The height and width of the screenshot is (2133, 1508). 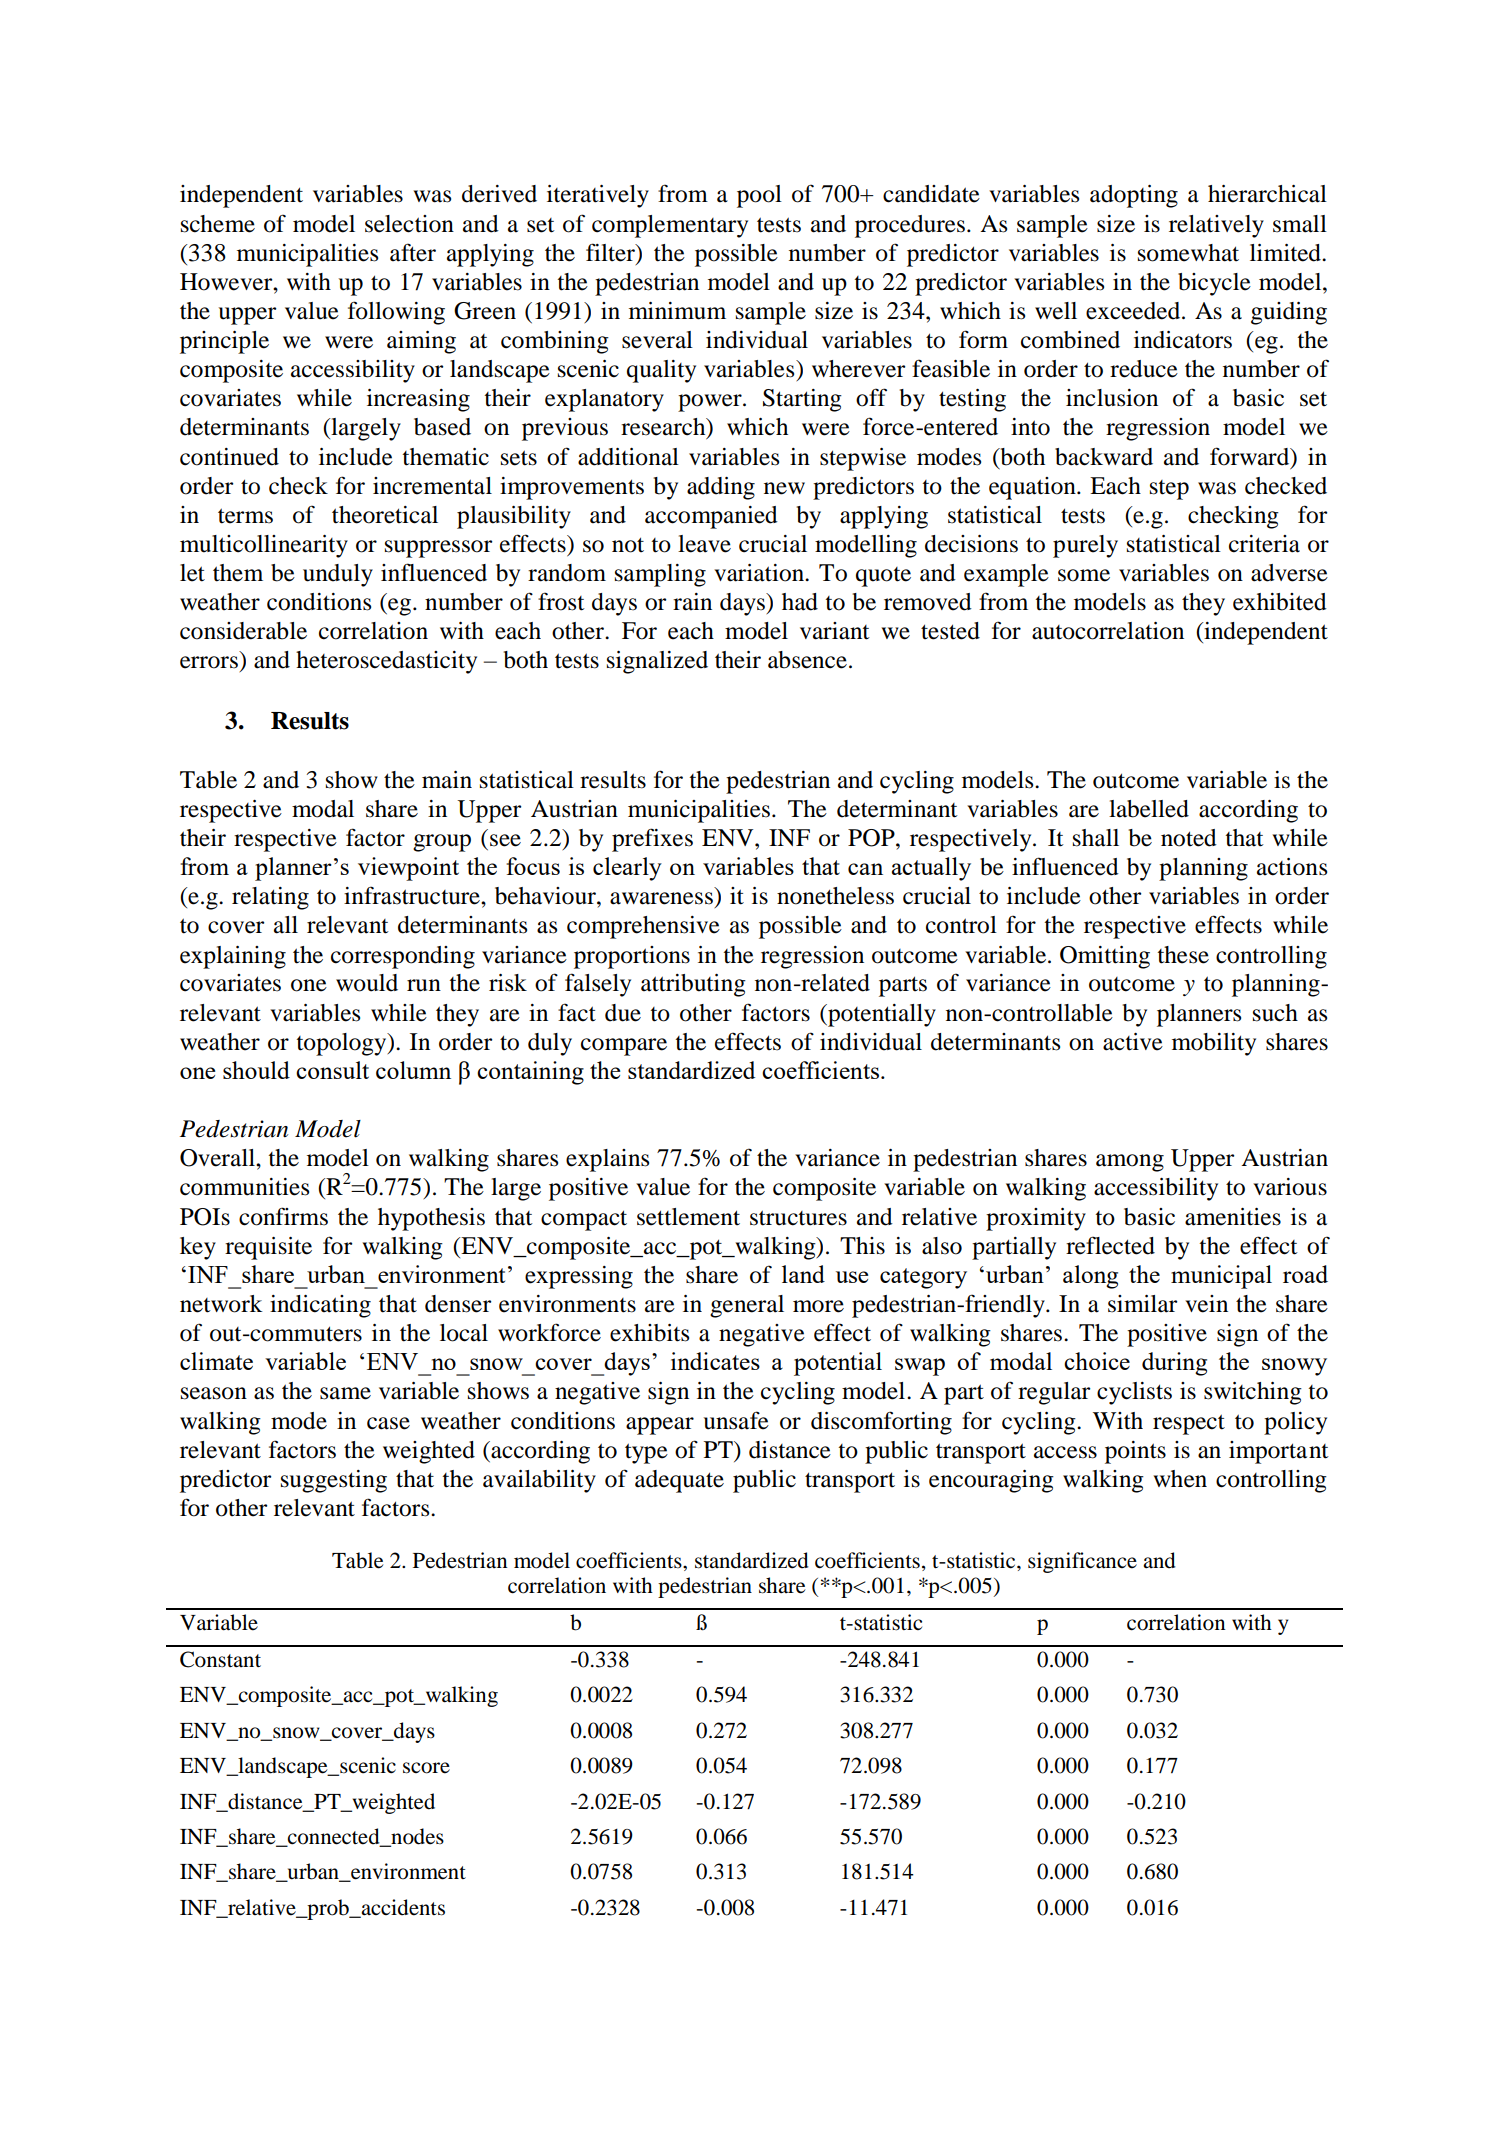 I want to click on amenities, so click(x=1233, y=1217).
